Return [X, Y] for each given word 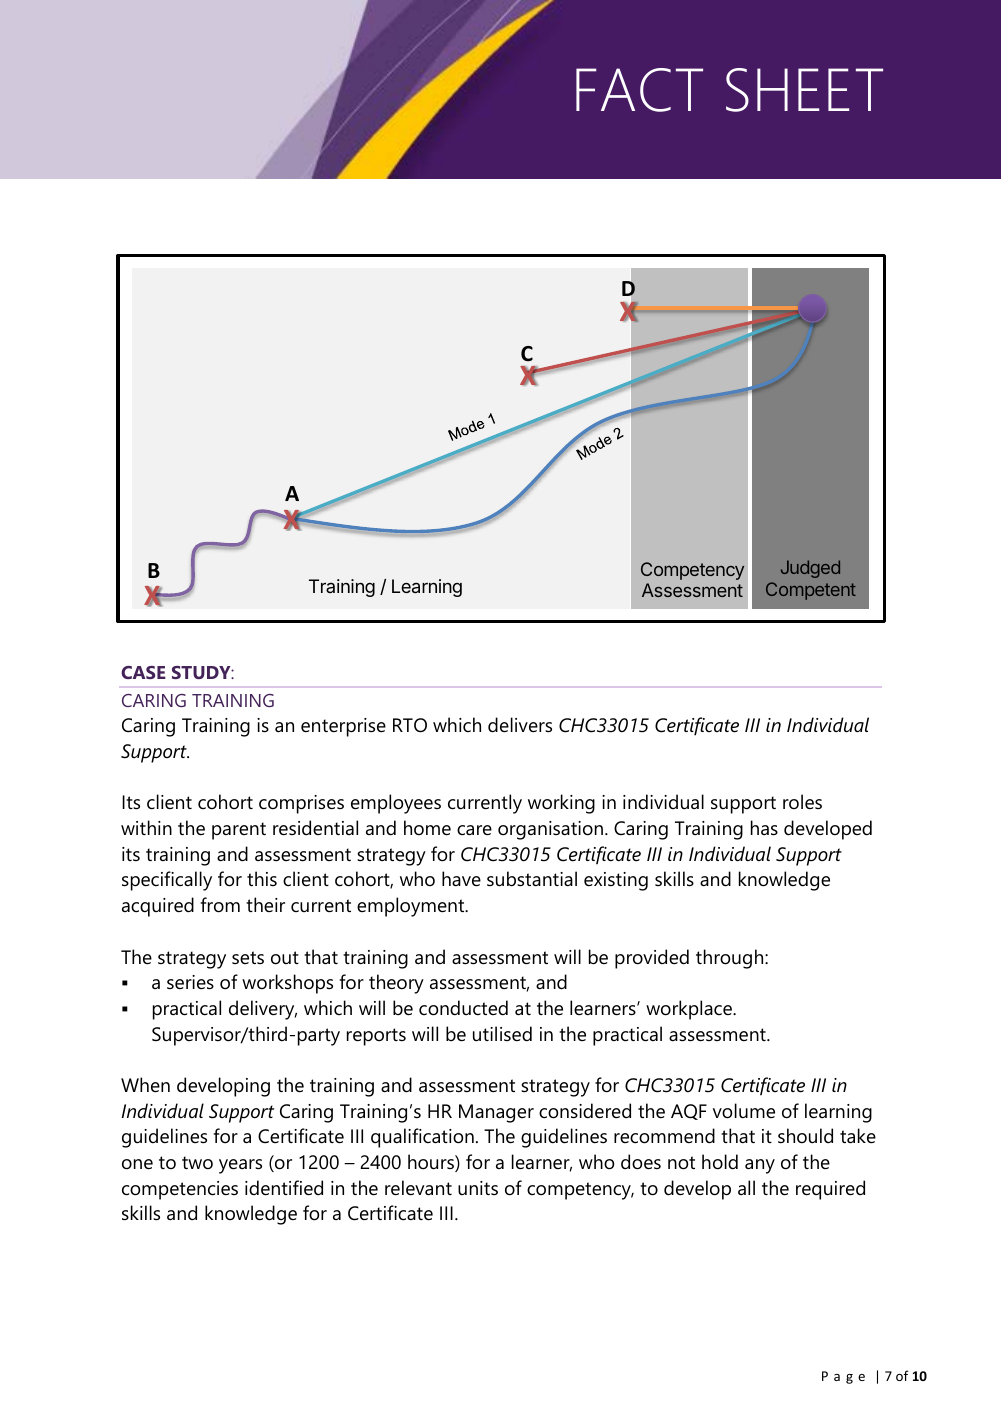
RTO [410, 725]
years [240, 1166]
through [731, 959]
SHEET [804, 90]
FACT [639, 90]
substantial [532, 879]
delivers [520, 725]
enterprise [343, 727]
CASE [143, 672]
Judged [810, 569]
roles [802, 801]
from [220, 905]
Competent [811, 591]
